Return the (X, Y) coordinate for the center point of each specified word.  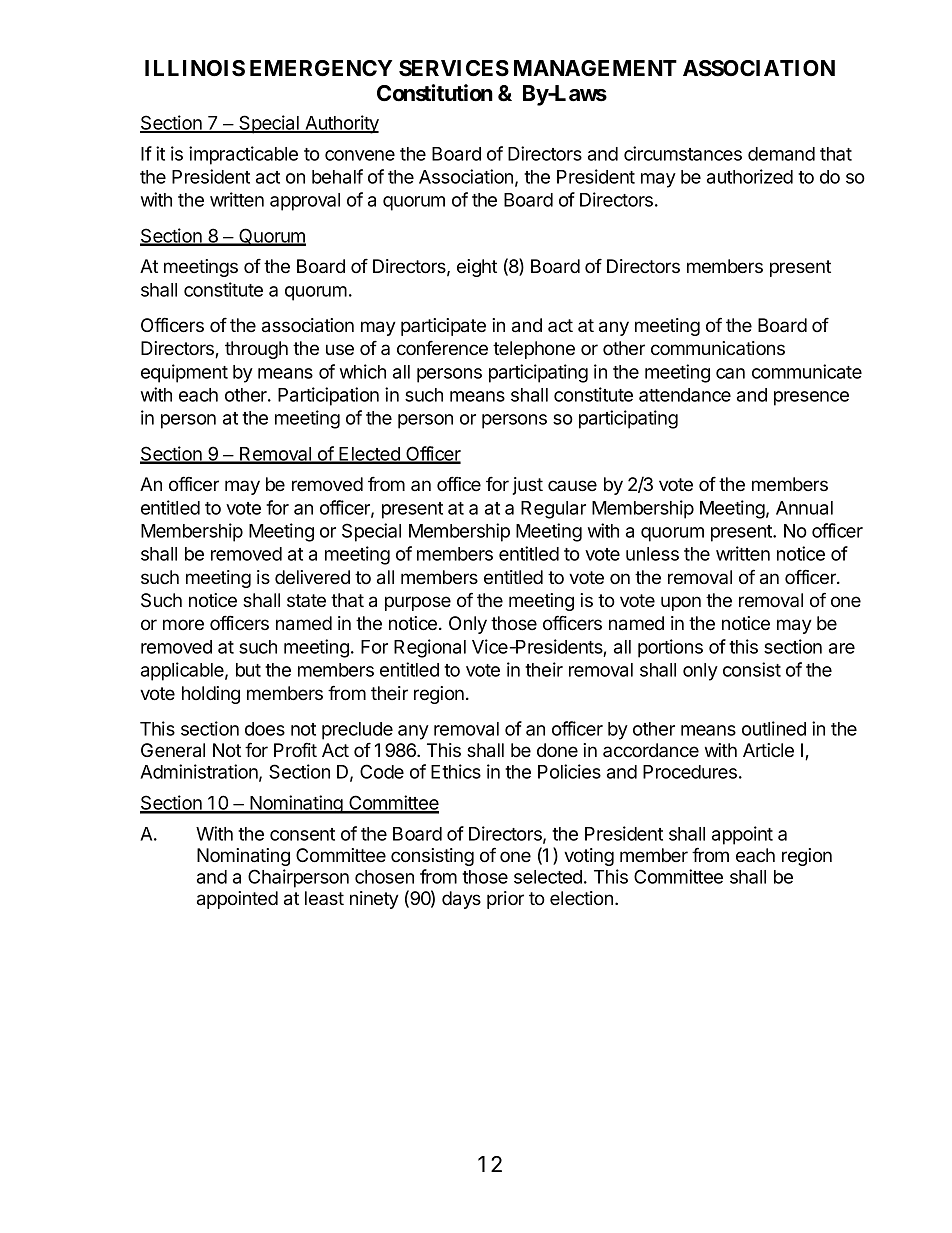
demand (781, 154)
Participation (328, 396)
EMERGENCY (321, 68)
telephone (534, 350)
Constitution (435, 93)
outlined (774, 728)
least (324, 898)
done (557, 750)
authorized (750, 176)
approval (305, 202)
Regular (553, 510)
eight (477, 268)
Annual (804, 508)
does (265, 729)
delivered (312, 577)
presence (811, 398)
